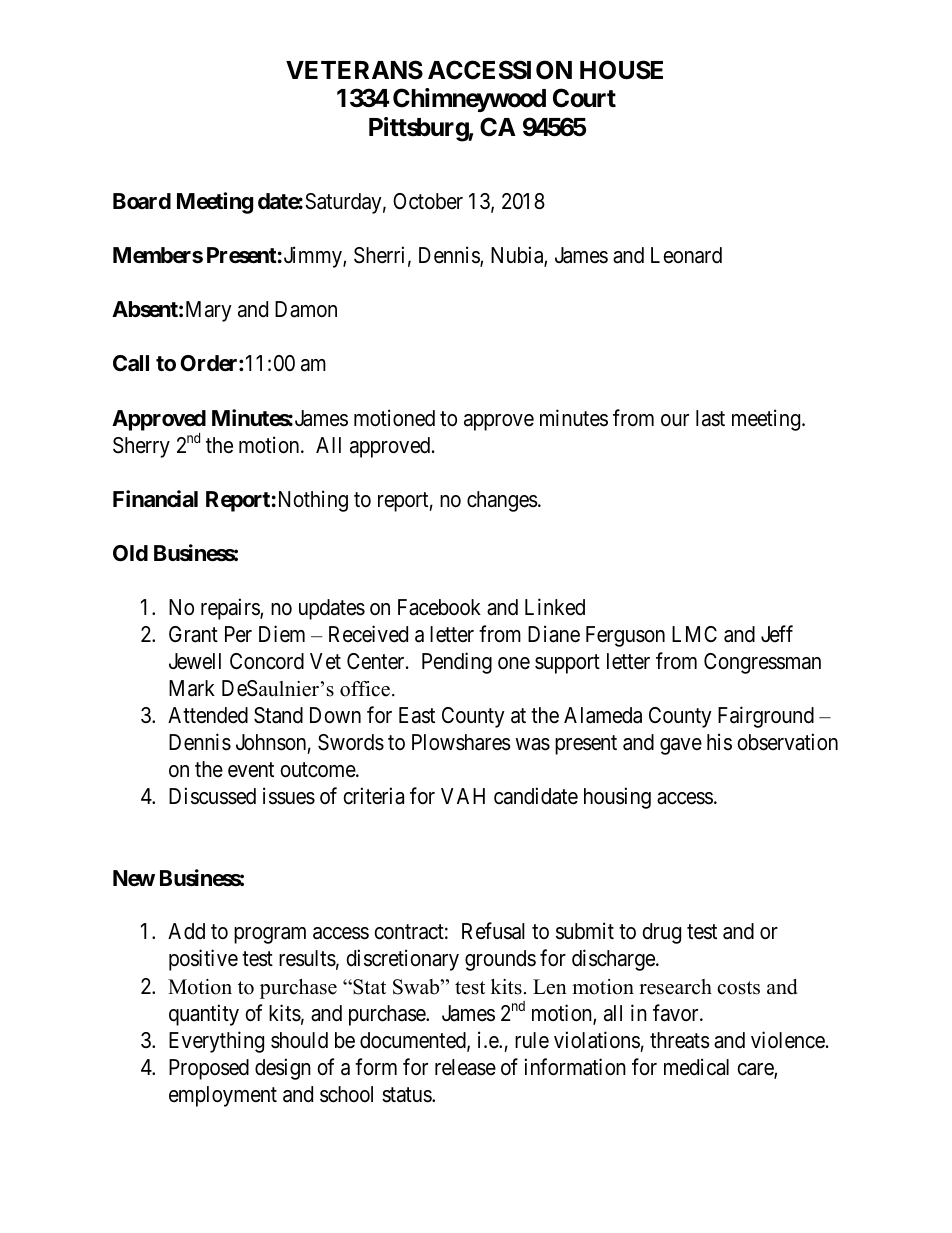 The width and height of the image is (952, 1233). I want to click on VETERANS, so click(354, 70).
